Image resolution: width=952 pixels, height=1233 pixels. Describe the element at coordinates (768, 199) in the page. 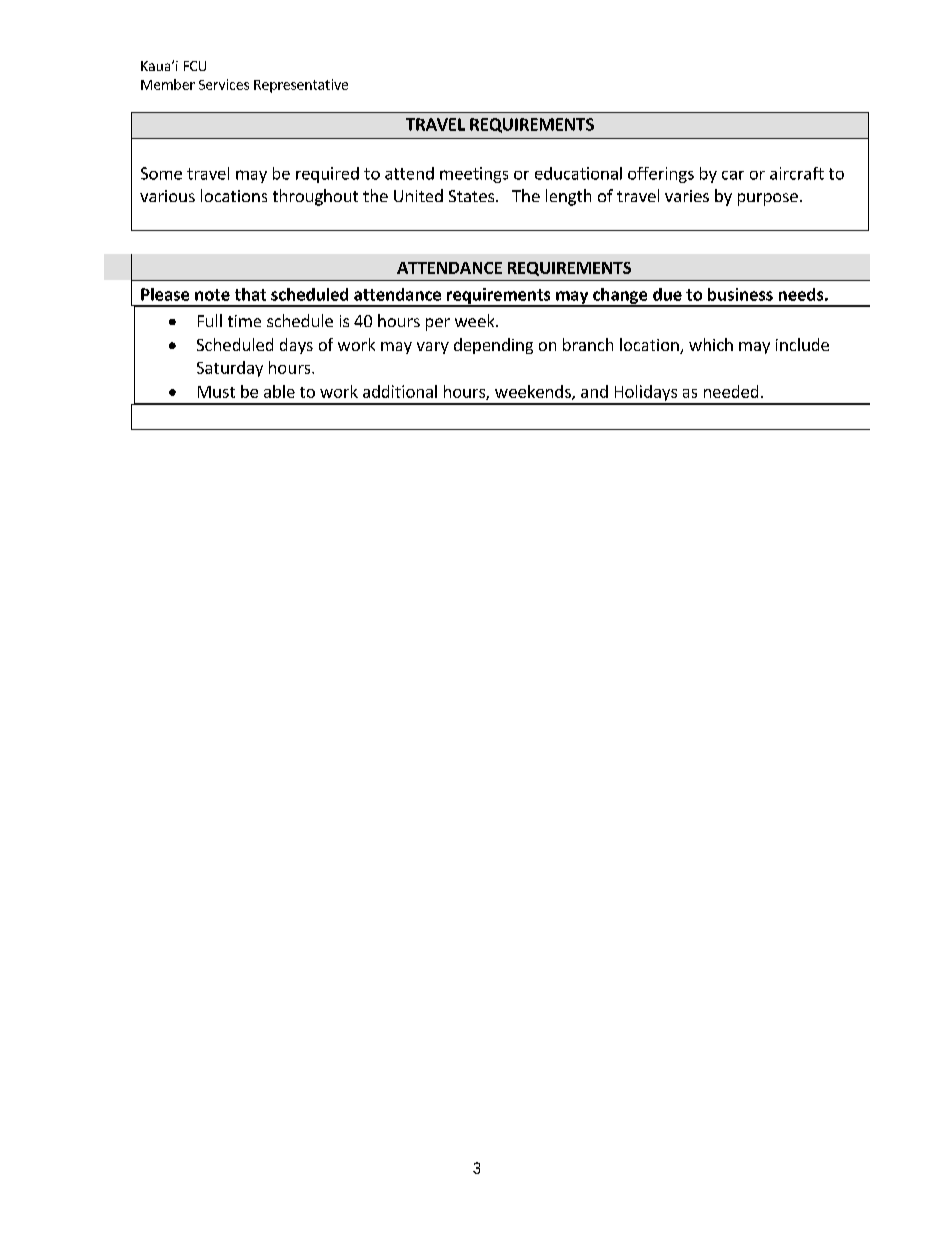

I see `purpose` at that location.
